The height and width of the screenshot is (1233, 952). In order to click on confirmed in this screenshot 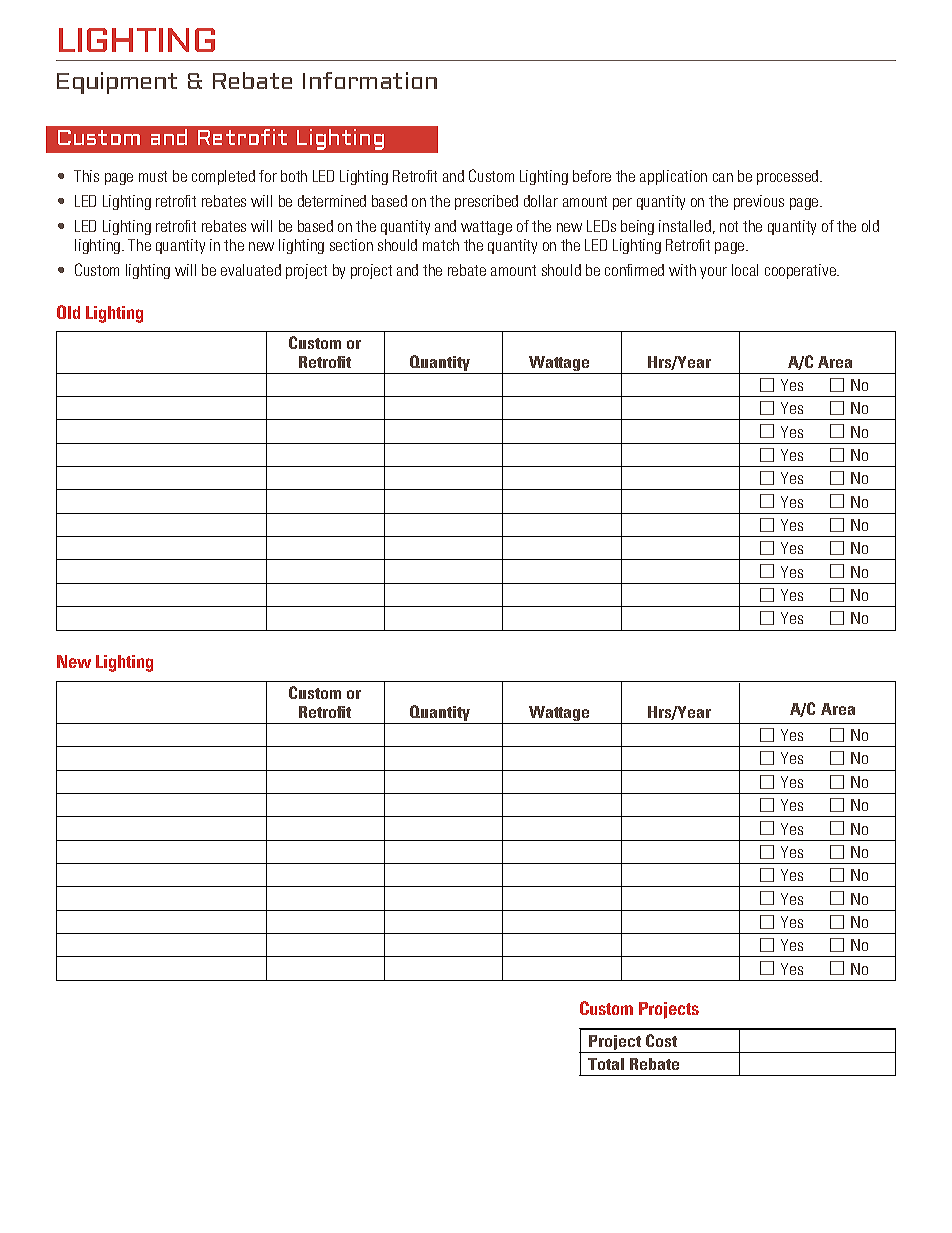, I will do `click(634, 270)`.
